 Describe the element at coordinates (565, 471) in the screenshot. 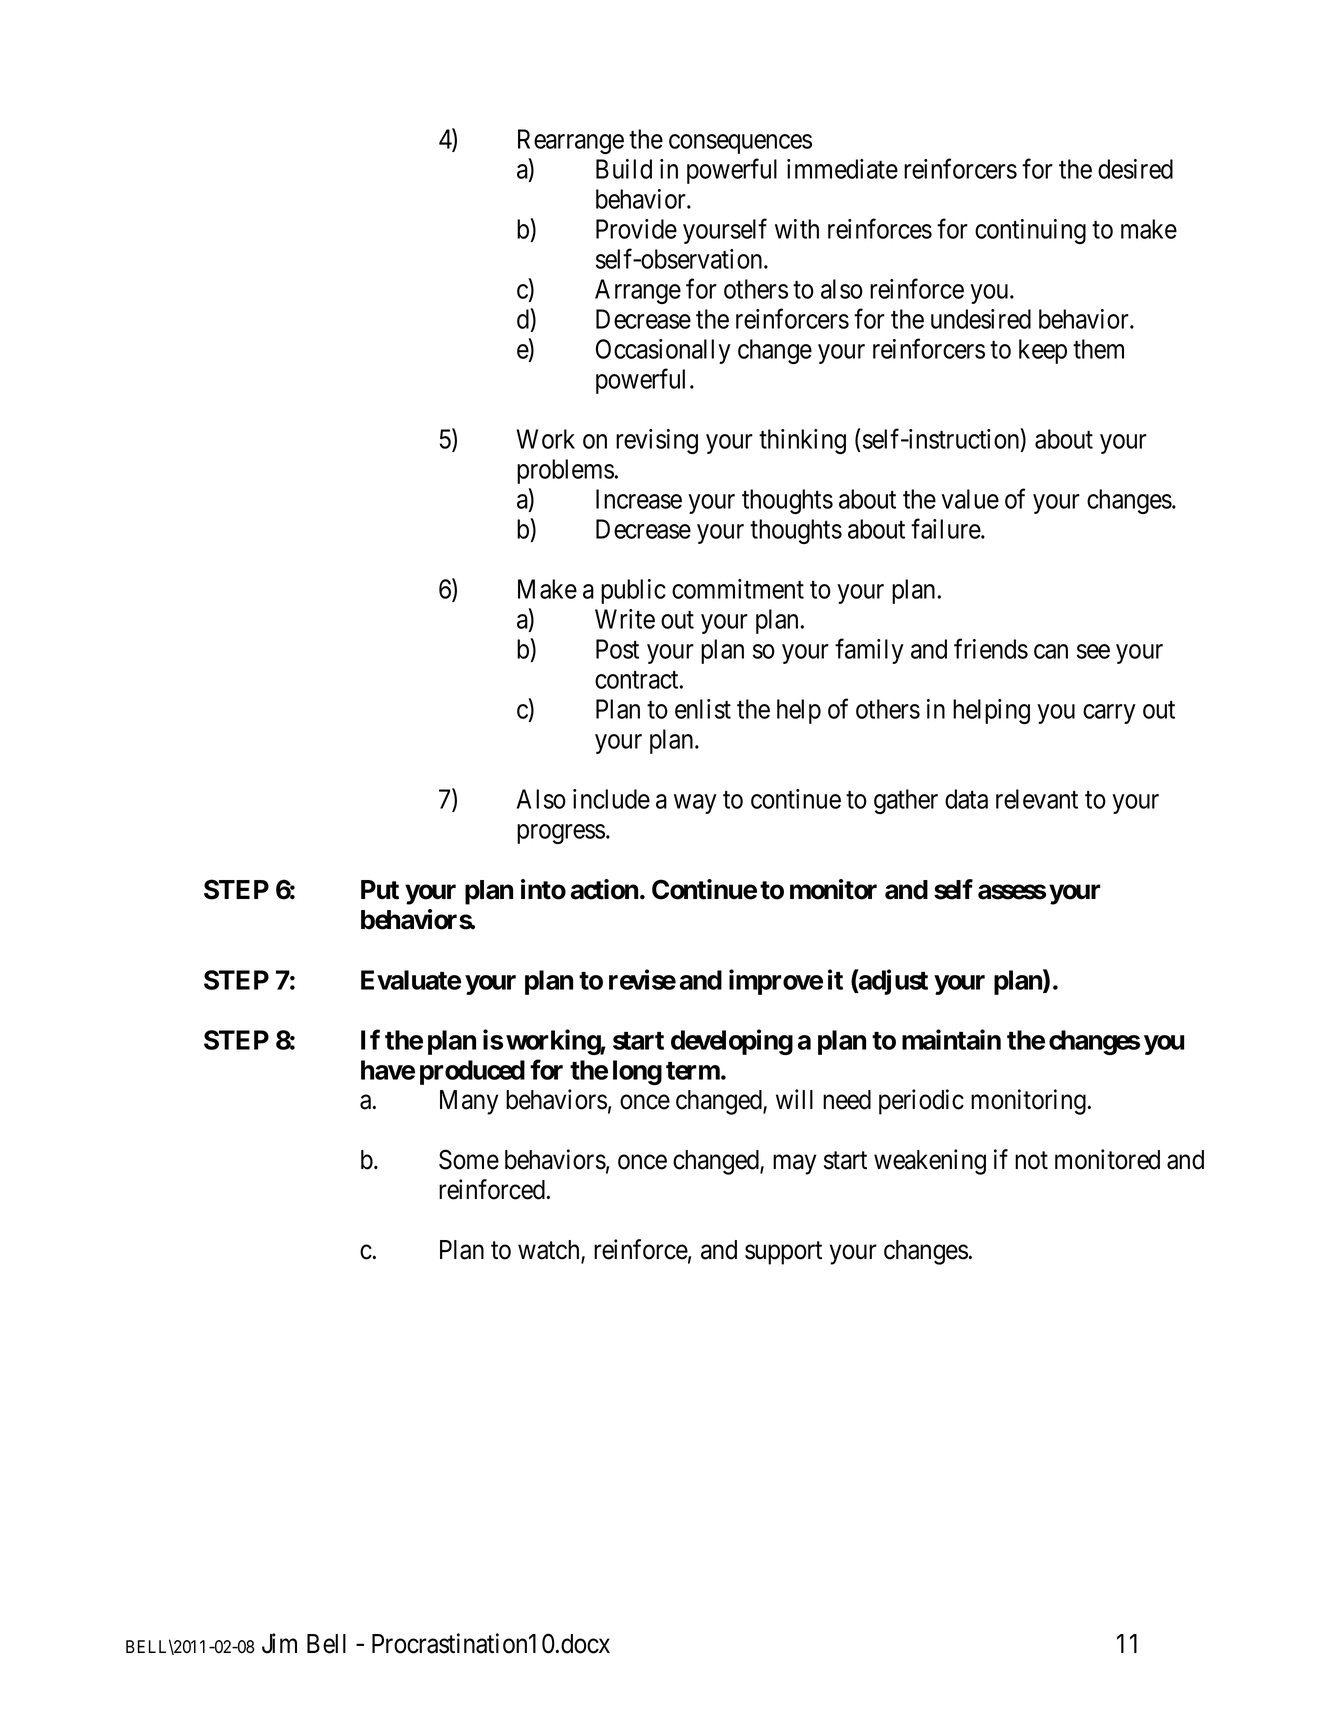

I see `problems` at that location.
